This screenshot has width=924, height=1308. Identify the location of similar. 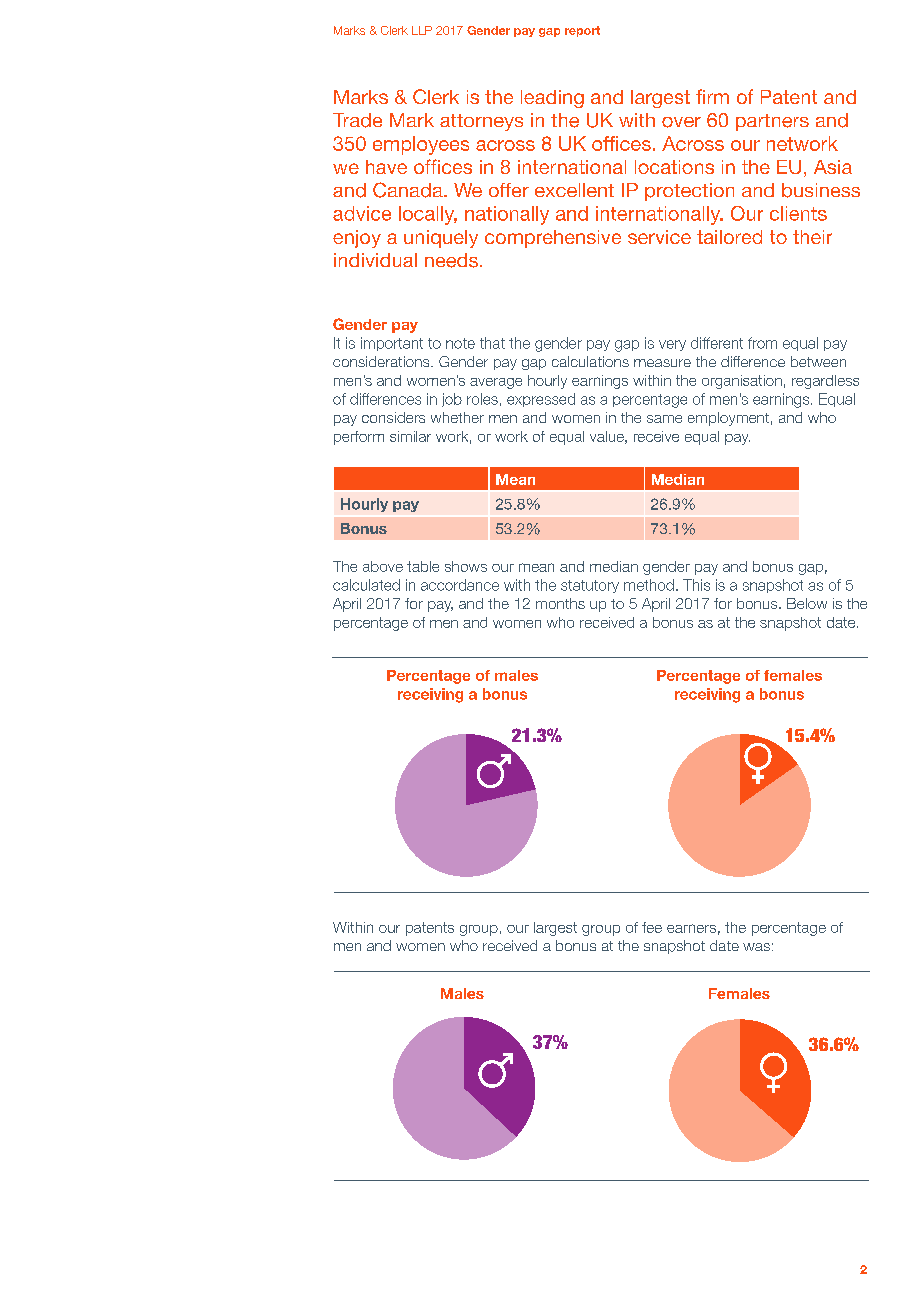
(410, 436).
